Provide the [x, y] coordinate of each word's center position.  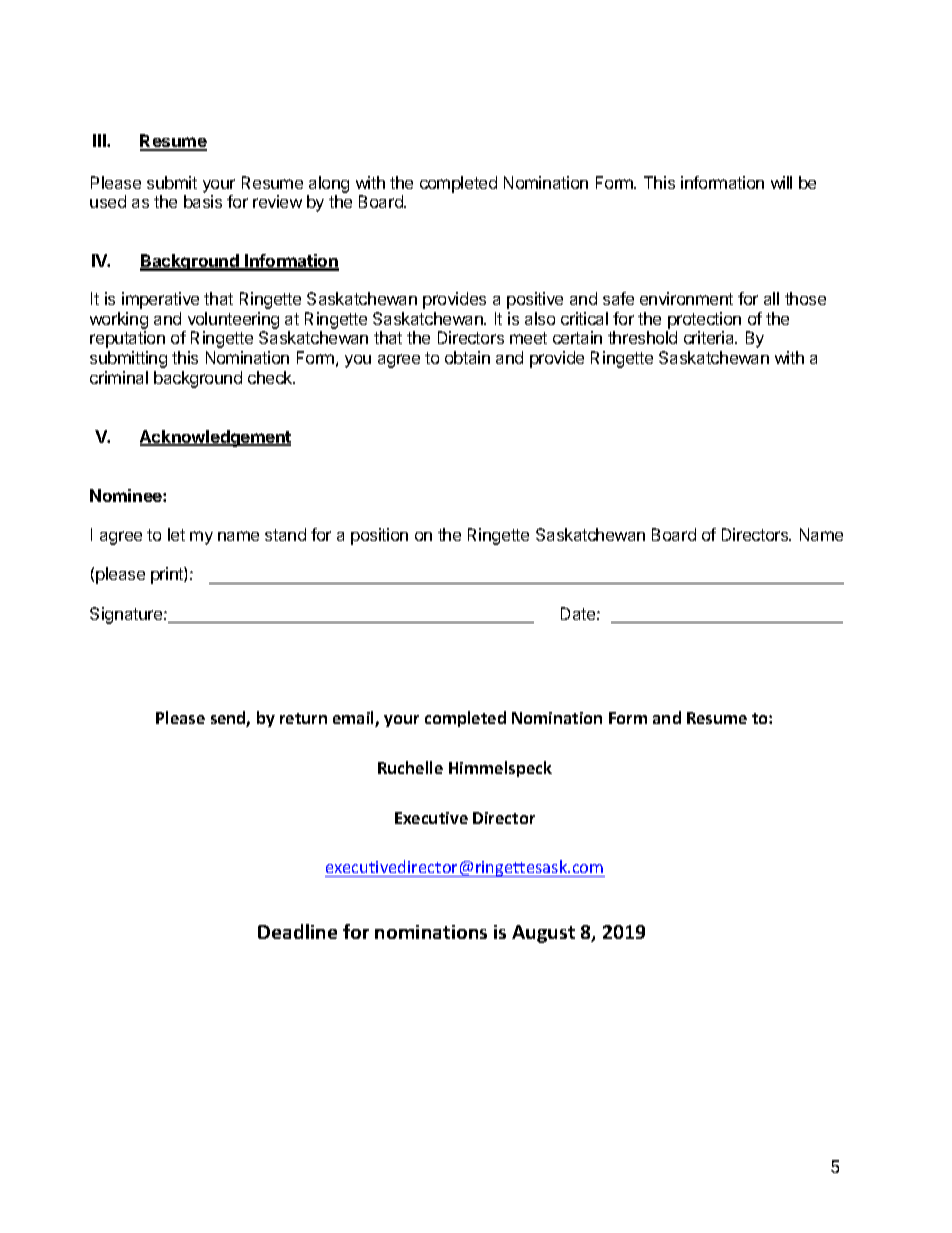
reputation [127, 339]
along [329, 184]
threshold [642, 337]
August [543, 934]
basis [203, 201]
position [379, 536]
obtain [467, 357]
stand [285, 534]
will [781, 182]
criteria [710, 337]
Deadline [297, 931]
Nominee [127, 495]
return [303, 718]
